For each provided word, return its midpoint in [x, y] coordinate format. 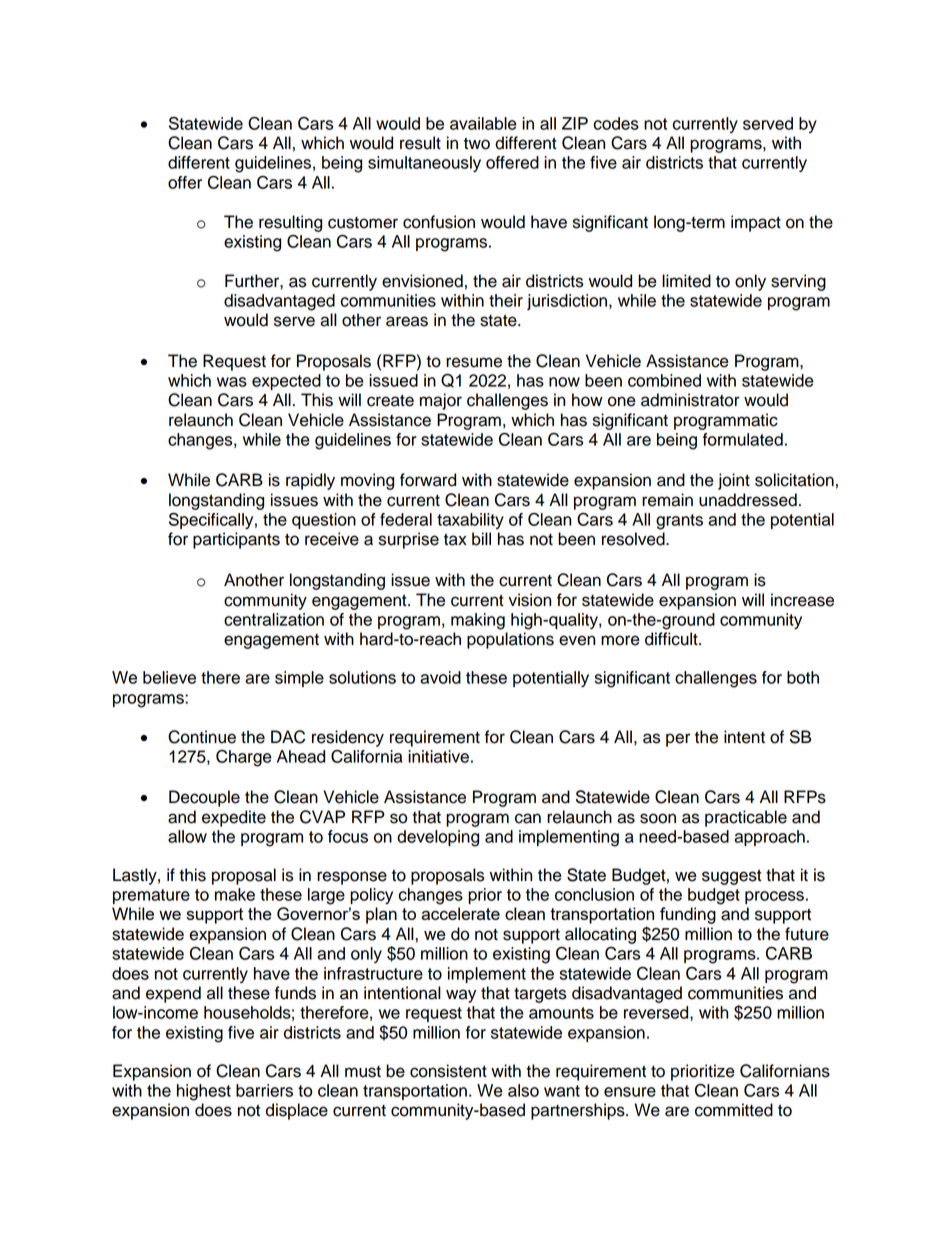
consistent [448, 1071]
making [478, 621]
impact [756, 223]
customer [363, 223]
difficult [672, 639]
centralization [274, 619]
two [477, 143]
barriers [264, 1090]
